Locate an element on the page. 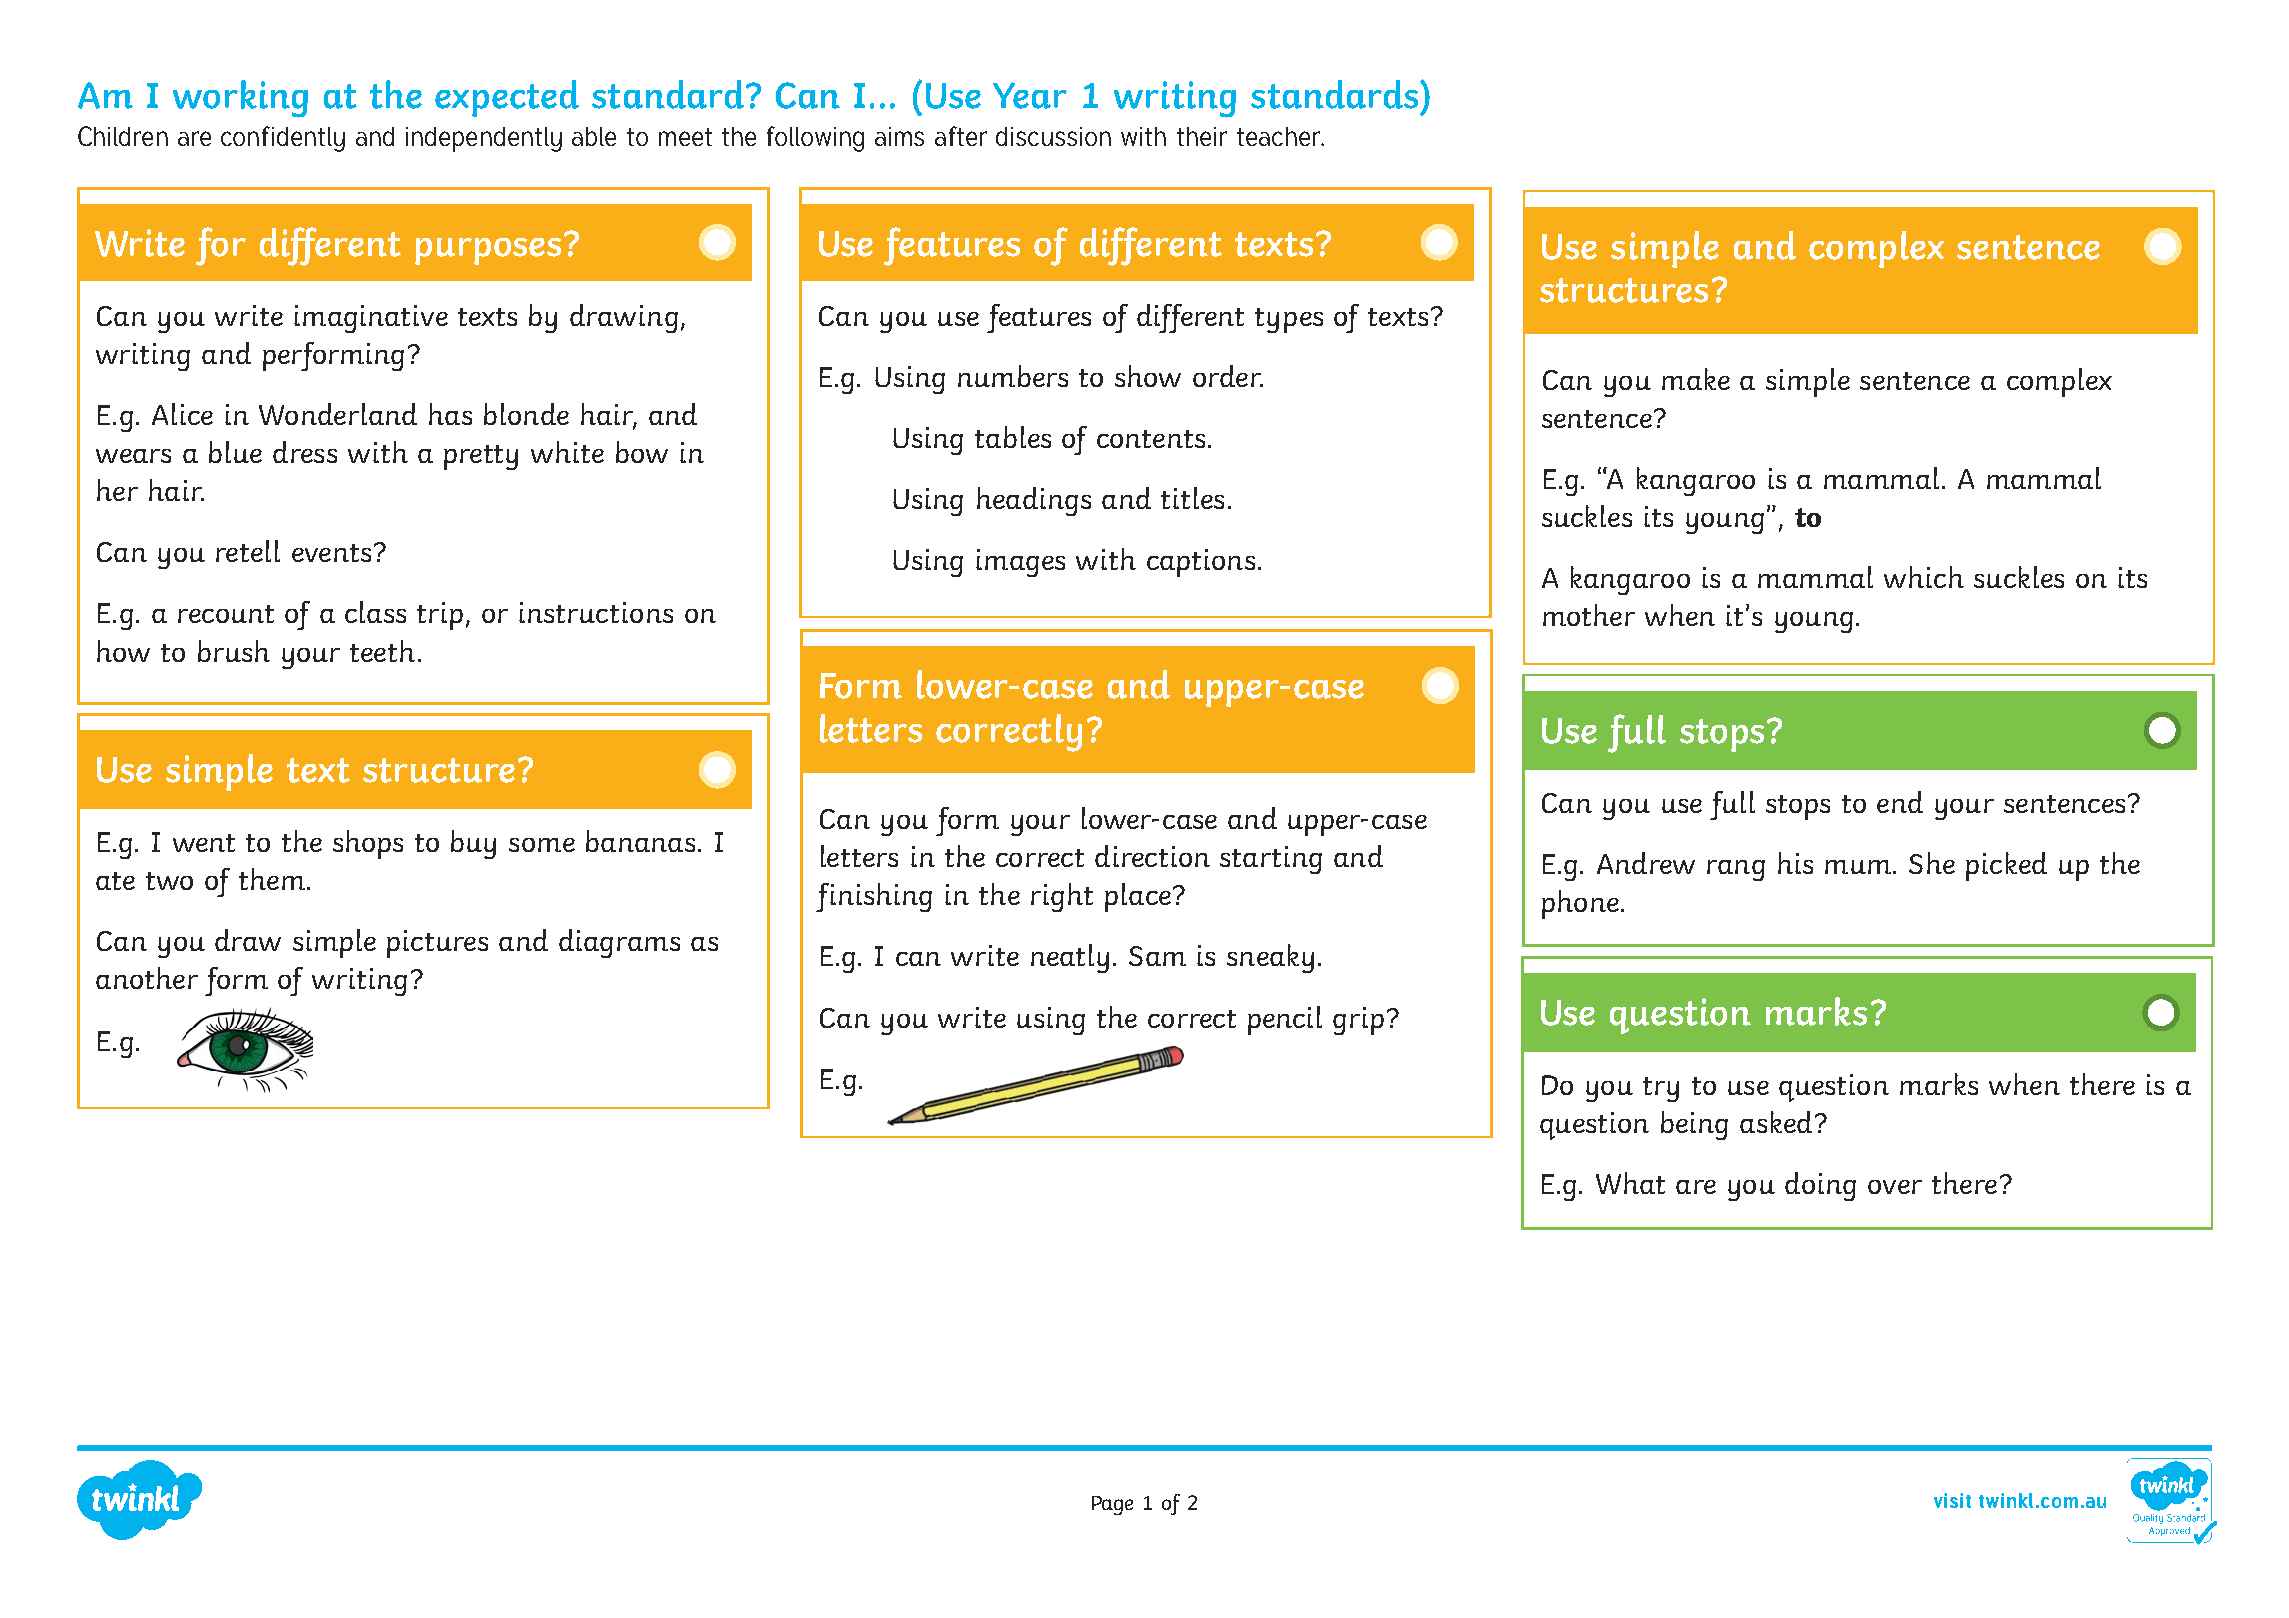  direction is located at coordinates (1152, 856).
